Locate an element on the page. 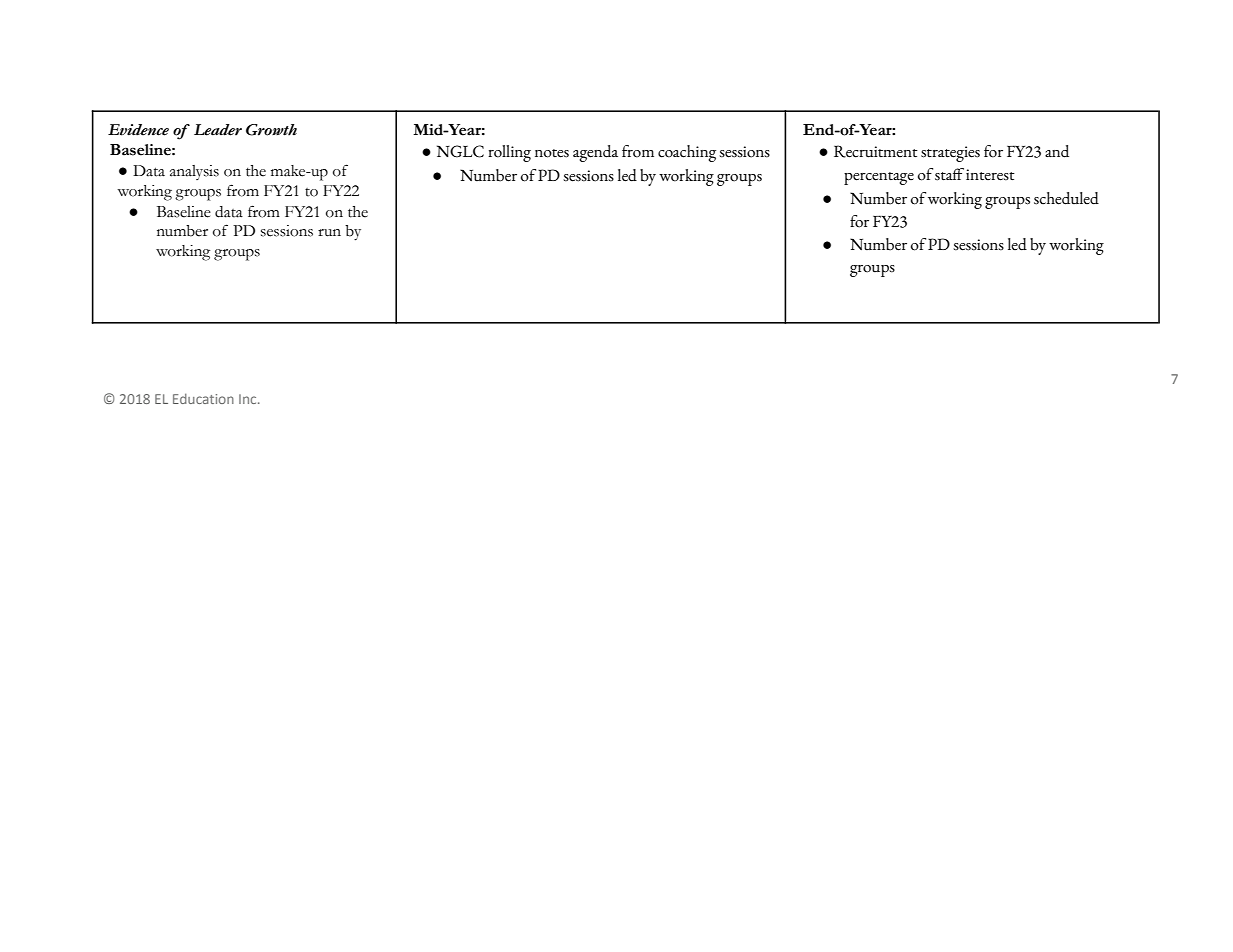 The width and height of the image is (1233, 952). analysis is located at coordinates (194, 172).
